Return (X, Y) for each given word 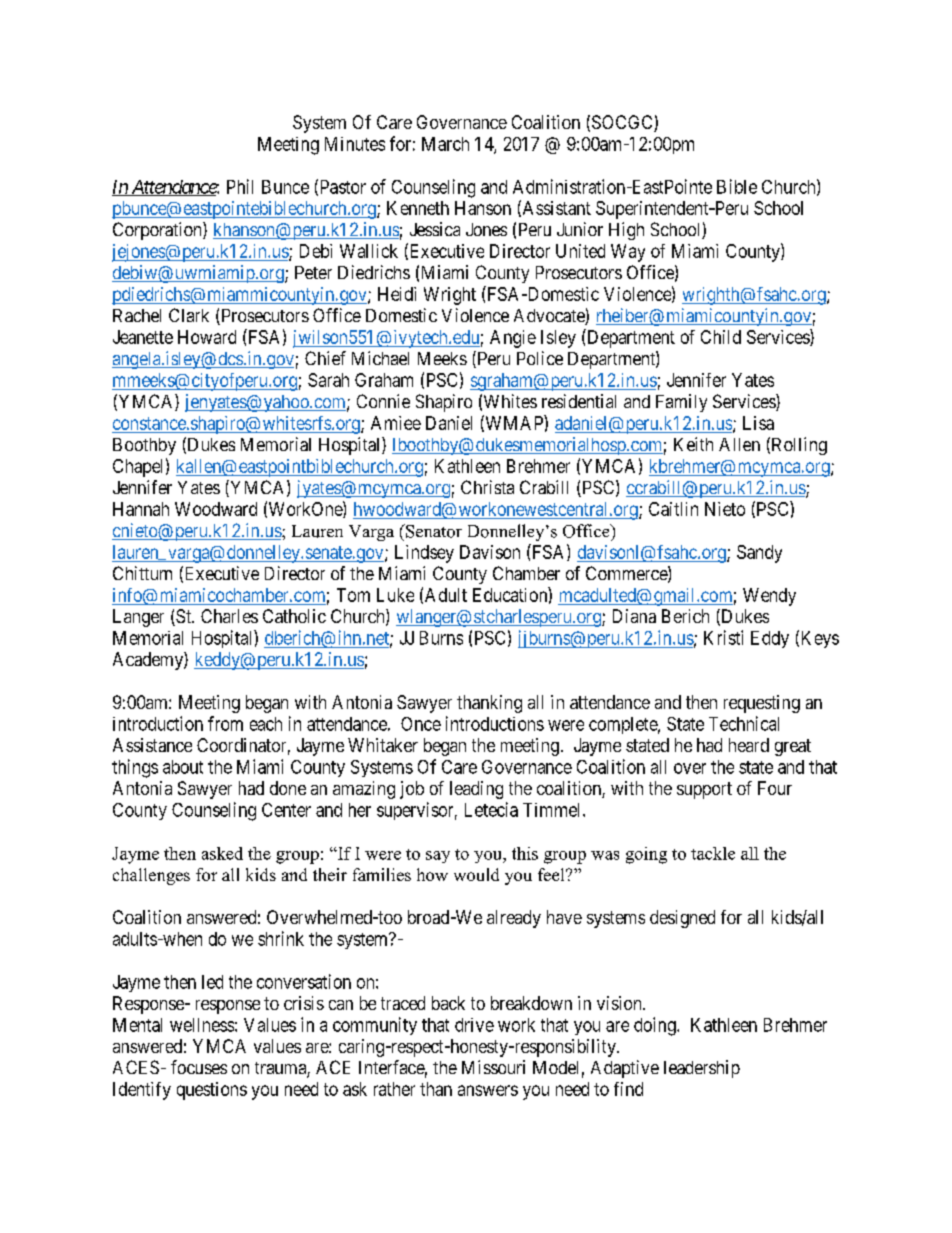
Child (721, 337)
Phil (240, 186)
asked (222, 853)
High (626, 231)
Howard (207, 337)
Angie (513, 339)
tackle (713, 853)
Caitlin (673, 509)
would (476, 874)
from (225, 723)
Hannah (141, 509)
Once (421, 724)
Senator (433, 531)
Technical (744, 723)
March (445, 144)
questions (212, 1091)
